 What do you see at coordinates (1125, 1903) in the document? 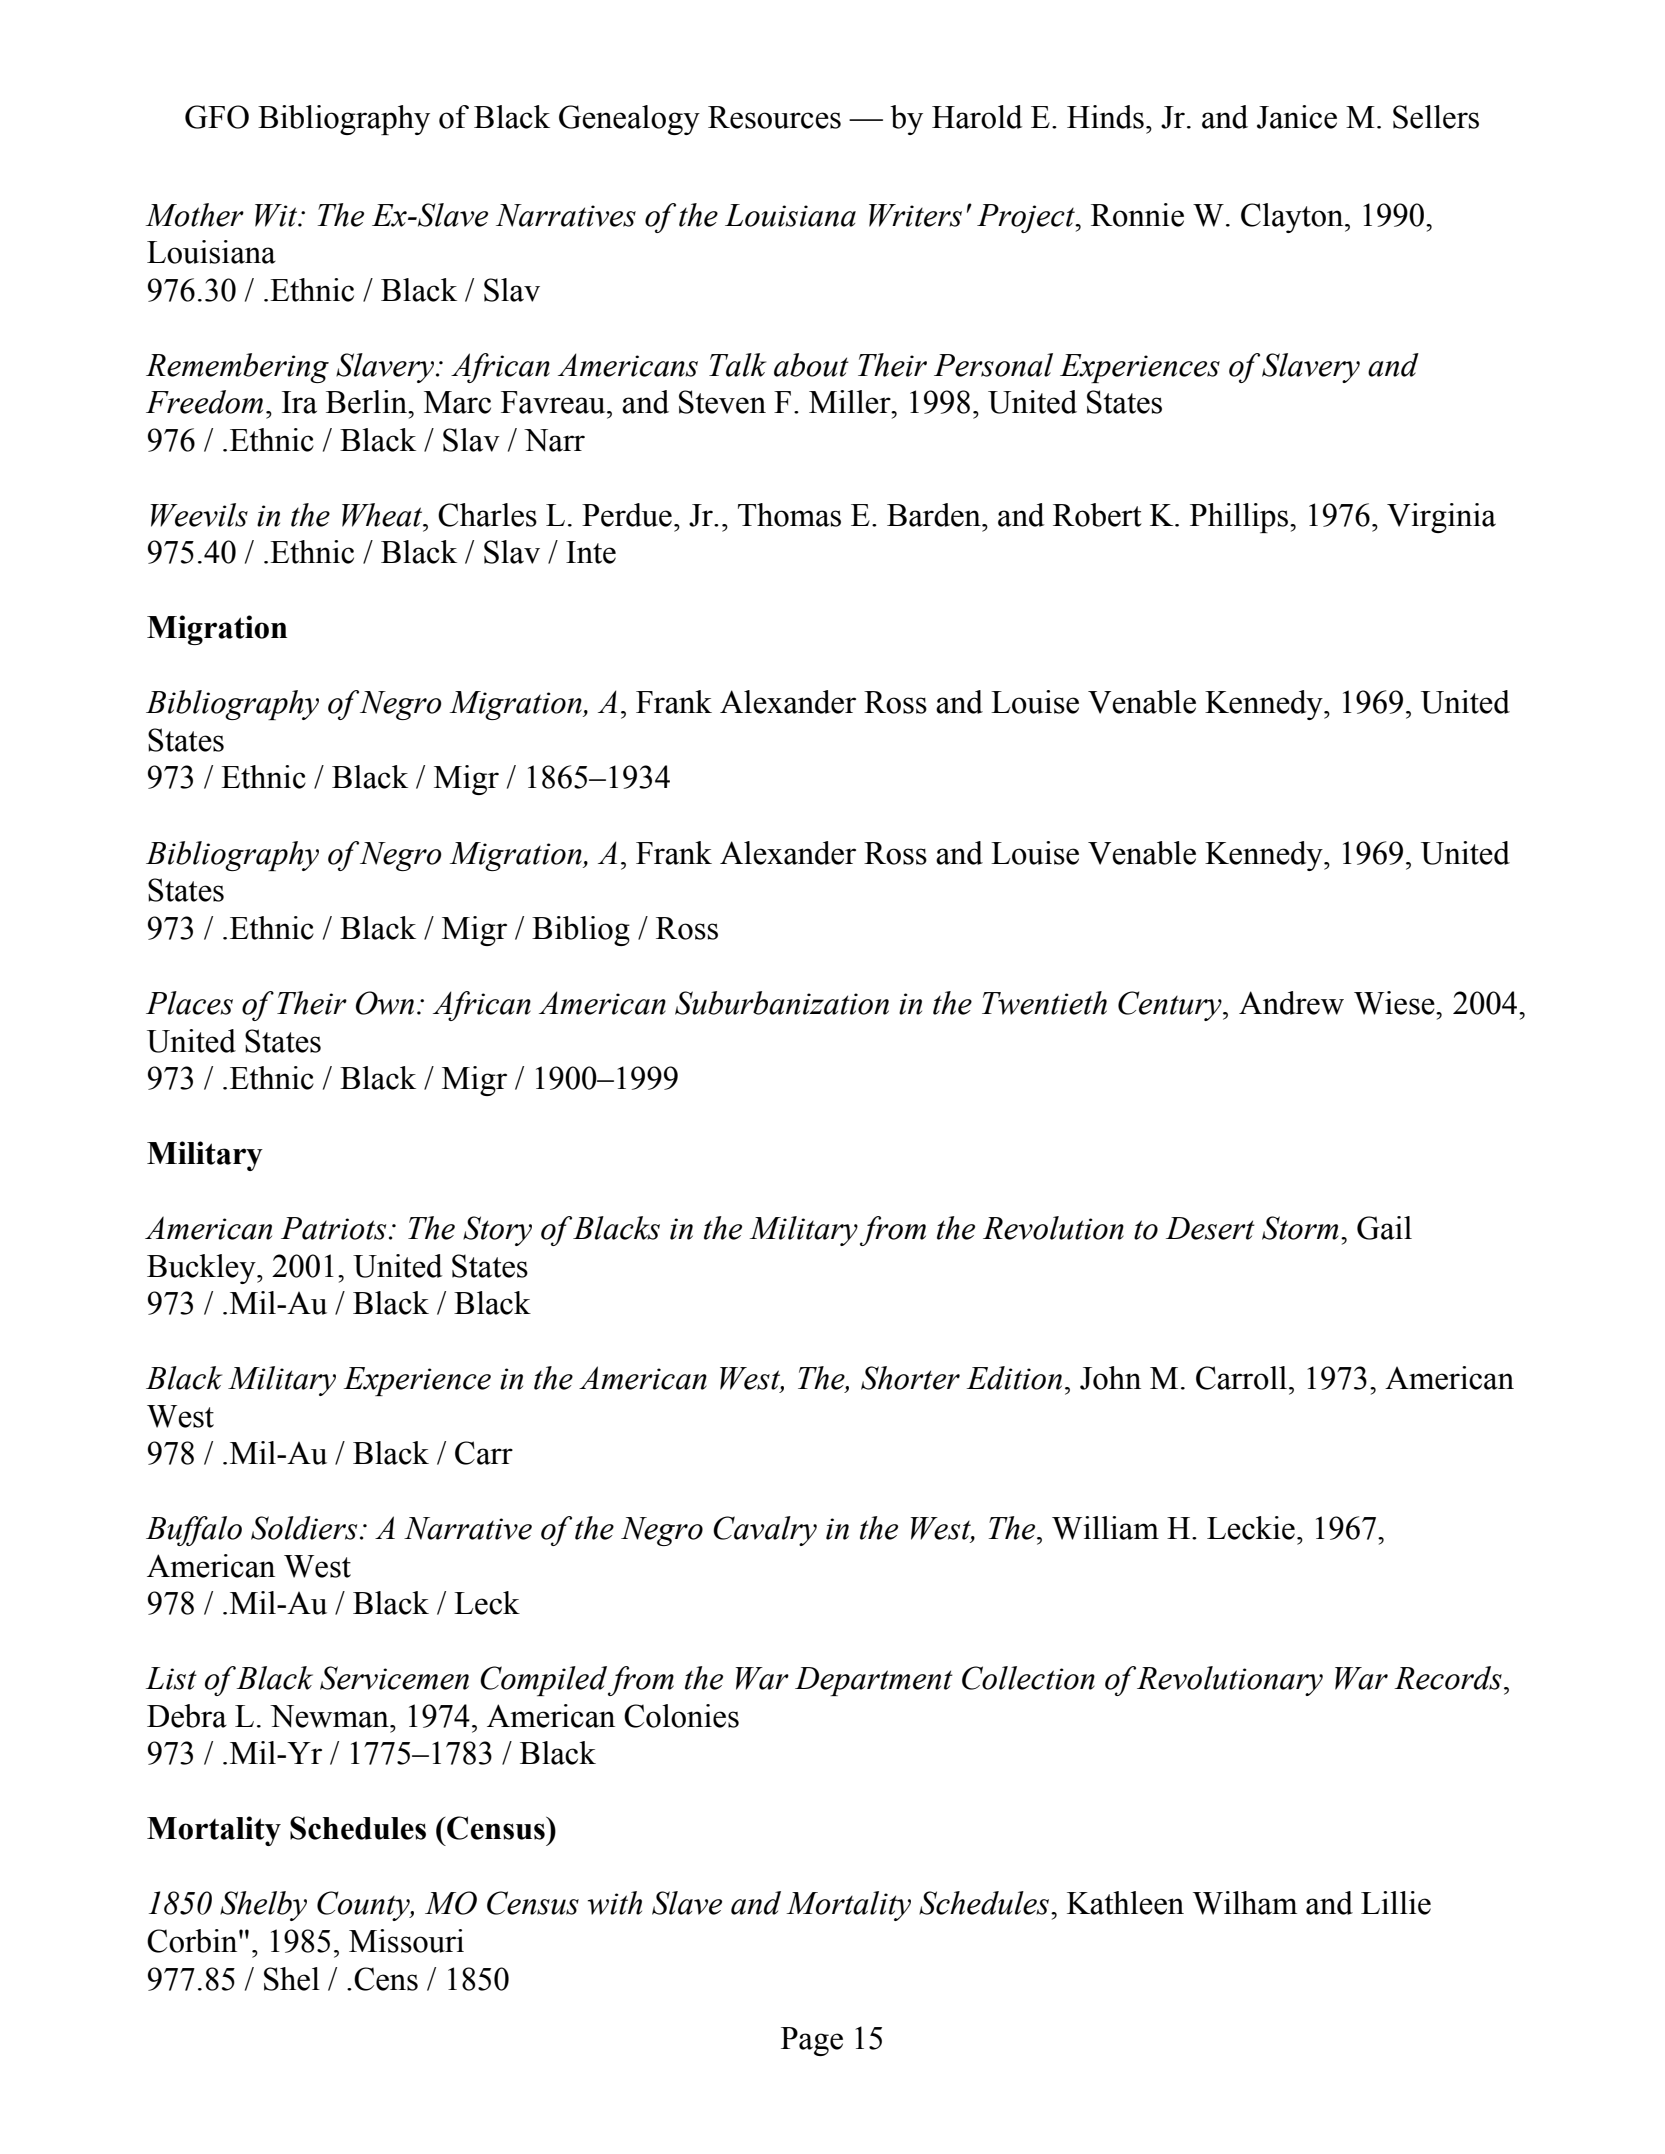
I see `Kathleen` at bounding box center [1125, 1903].
